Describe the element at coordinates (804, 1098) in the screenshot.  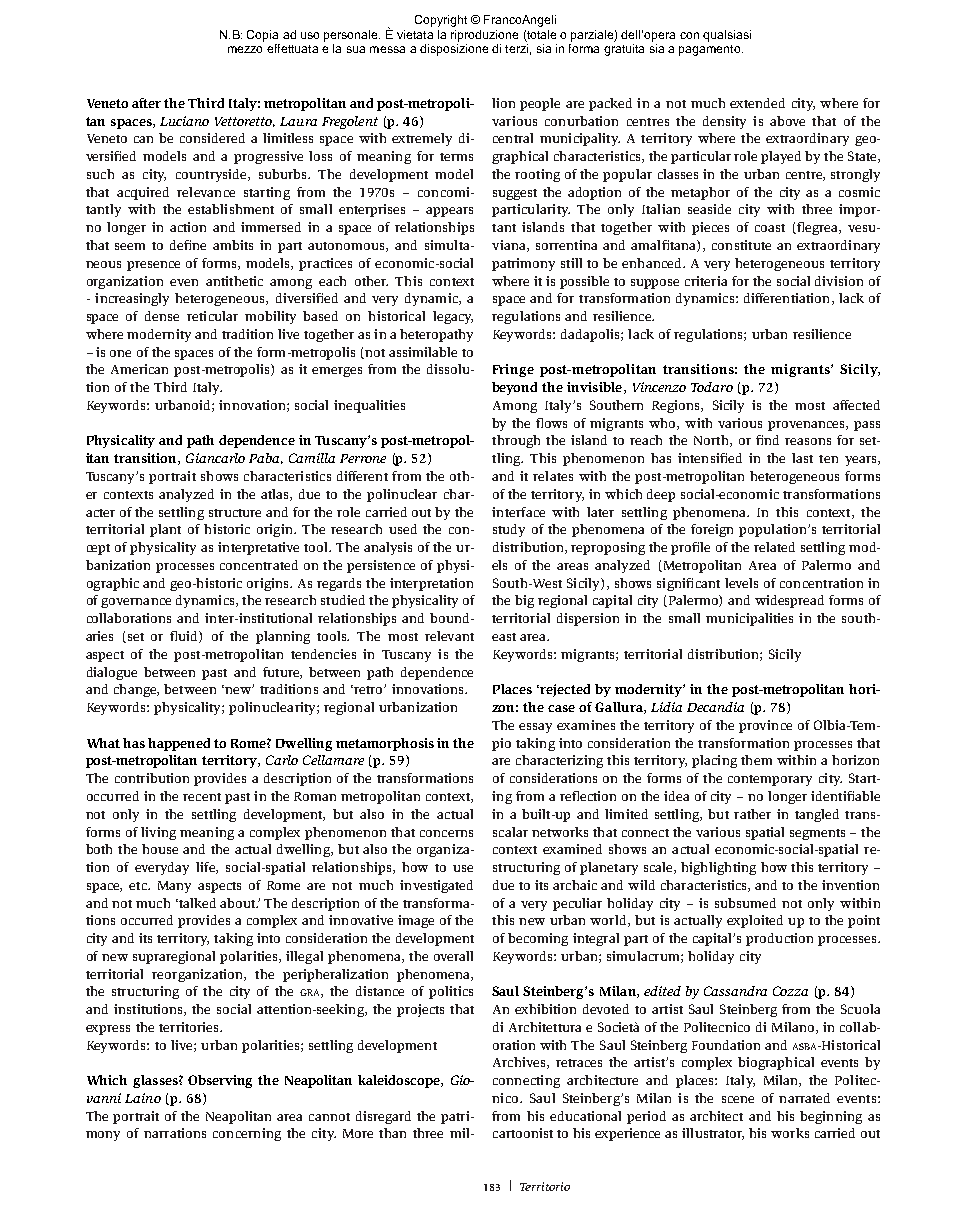
I see `narrated` at that location.
